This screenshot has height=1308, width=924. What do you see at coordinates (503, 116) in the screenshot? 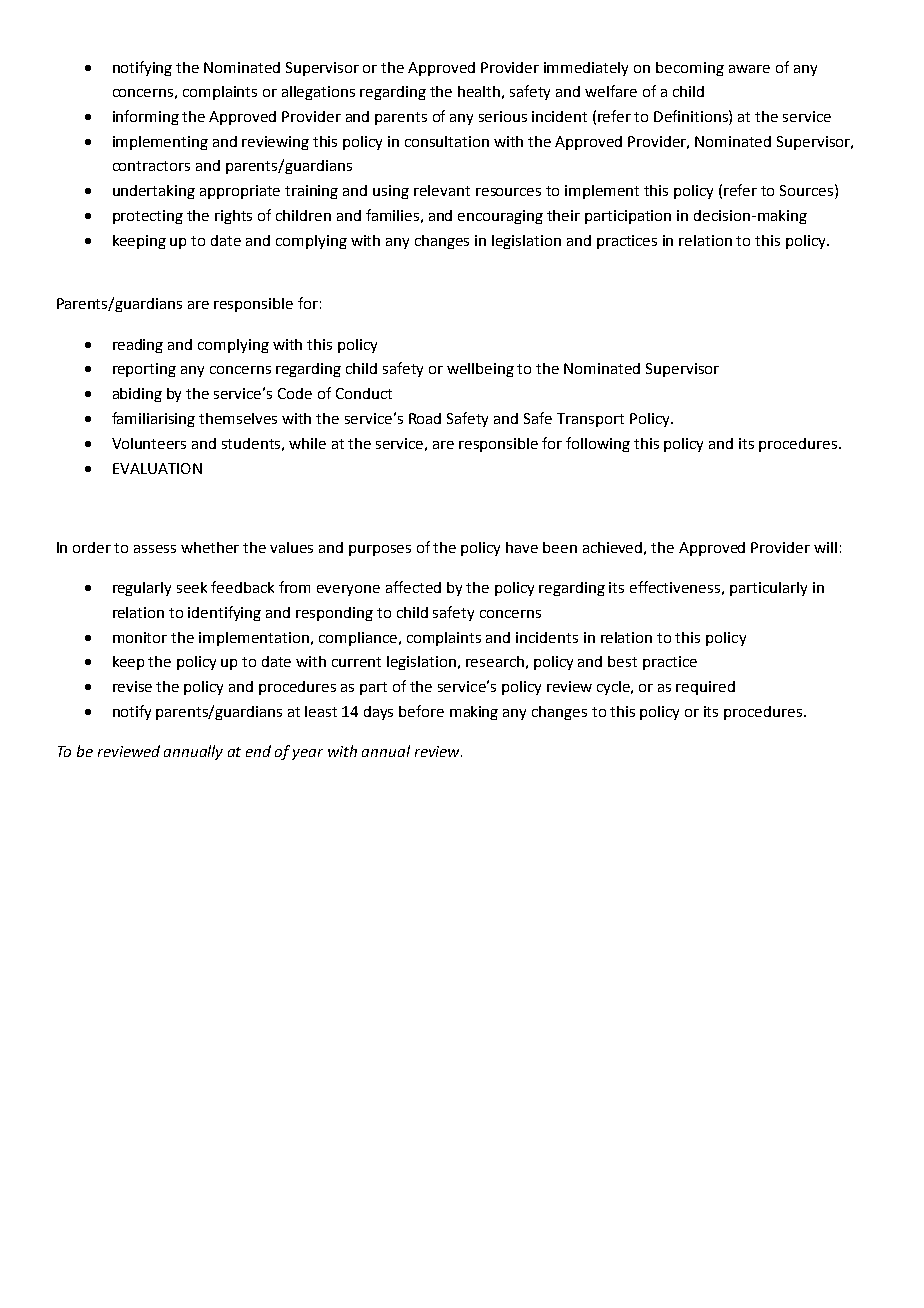
I see `serious` at bounding box center [503, 116].
